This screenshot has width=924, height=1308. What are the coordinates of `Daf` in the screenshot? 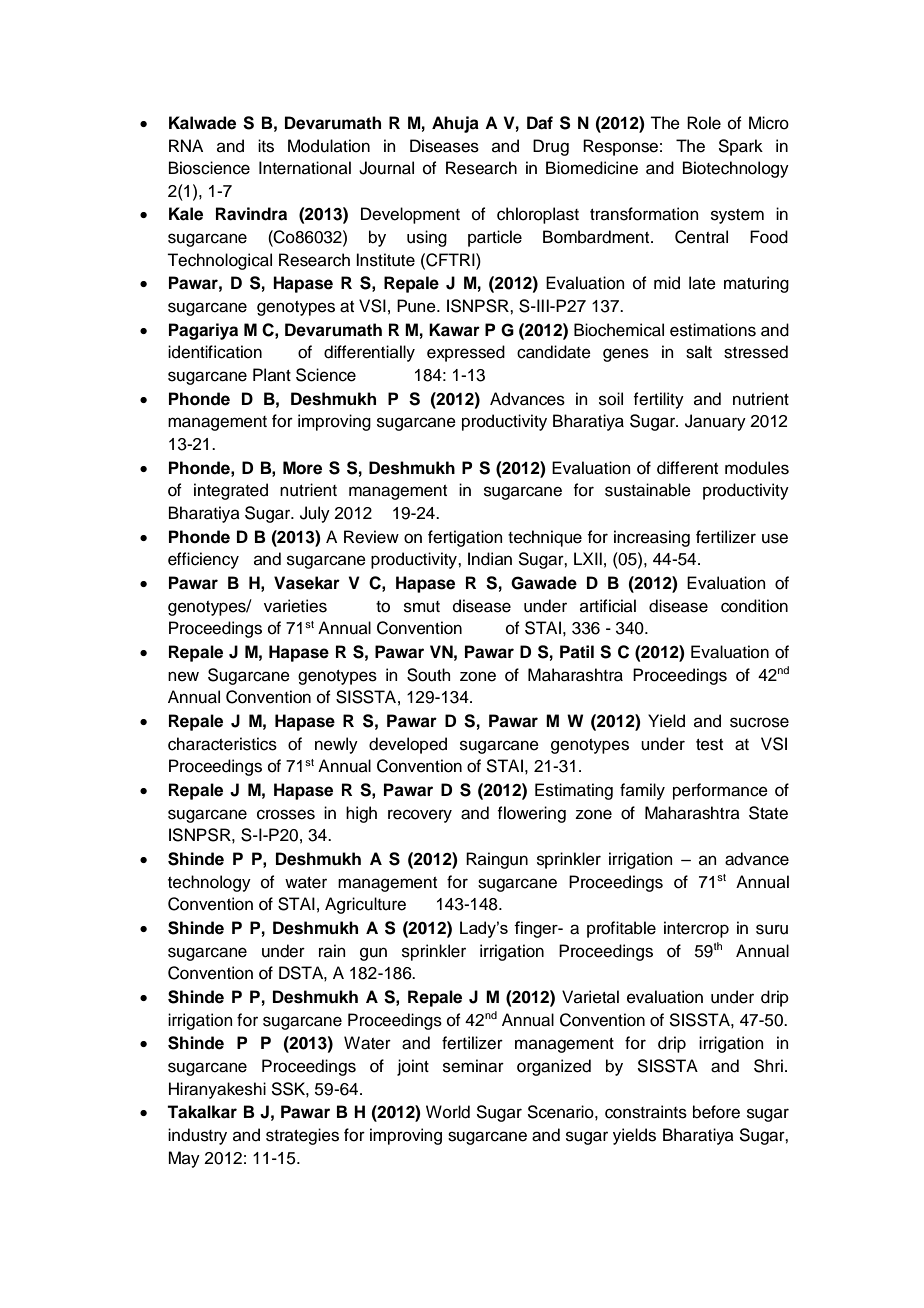 It's located at (540, 123).
